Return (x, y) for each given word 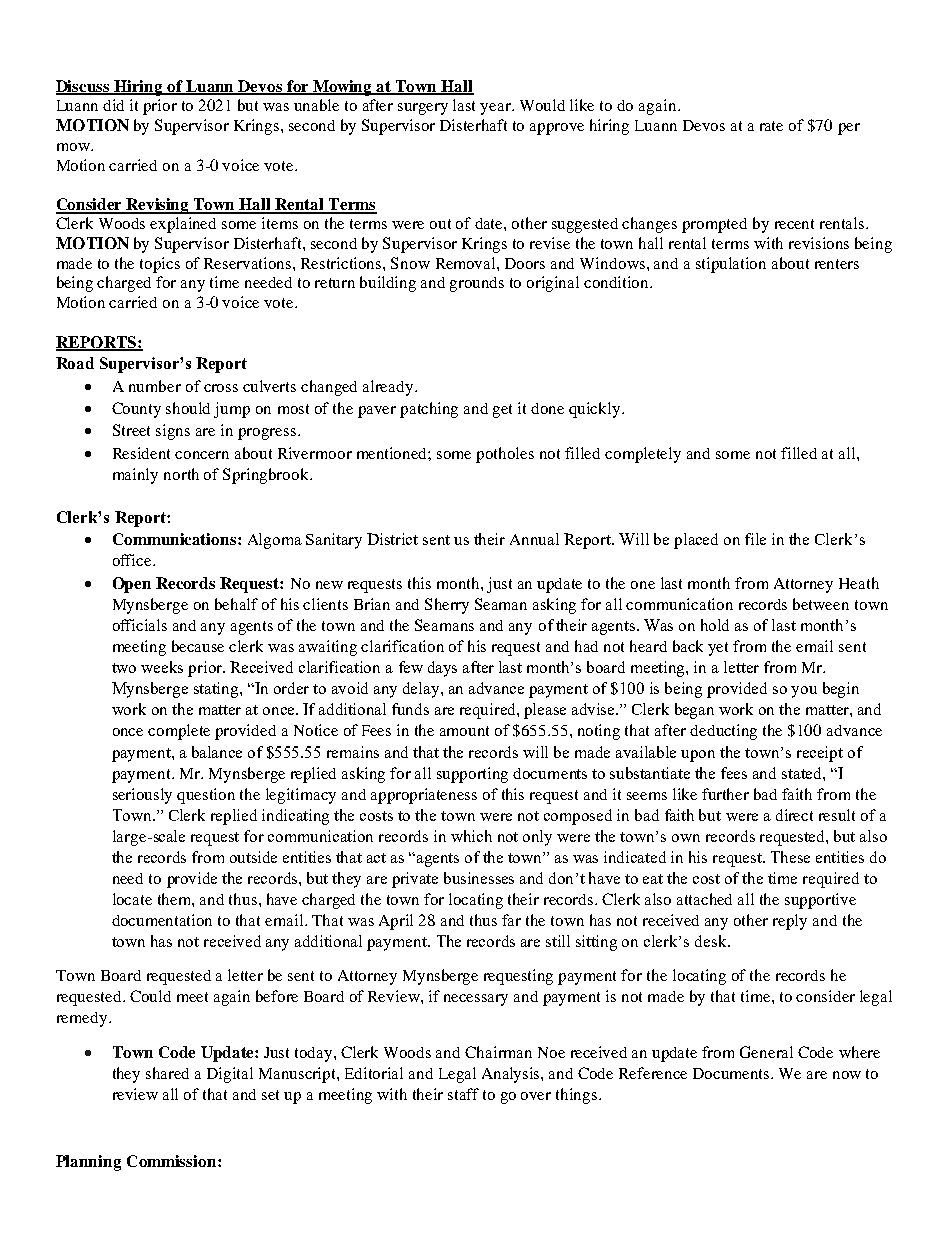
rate (771, 126)
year (497, 109)
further (725, 794)
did (113, 105)
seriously (142, 796)
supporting (472, 775)
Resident (141, 453)
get (502, 411)
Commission (173, 1161)
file (755, 539)
